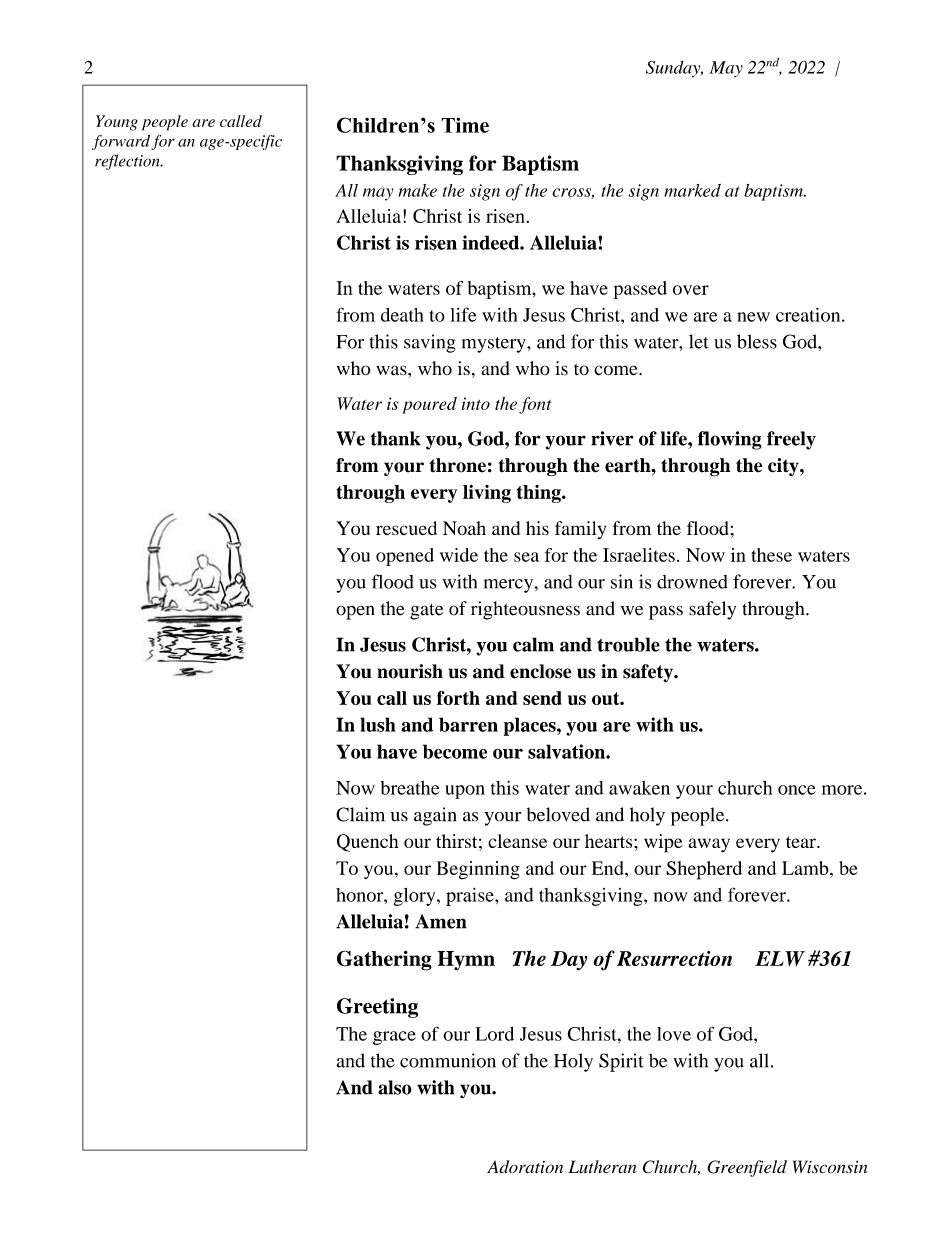  Describe the element at coordinates (406, 528) in the image. I see `rescued` at that location.
